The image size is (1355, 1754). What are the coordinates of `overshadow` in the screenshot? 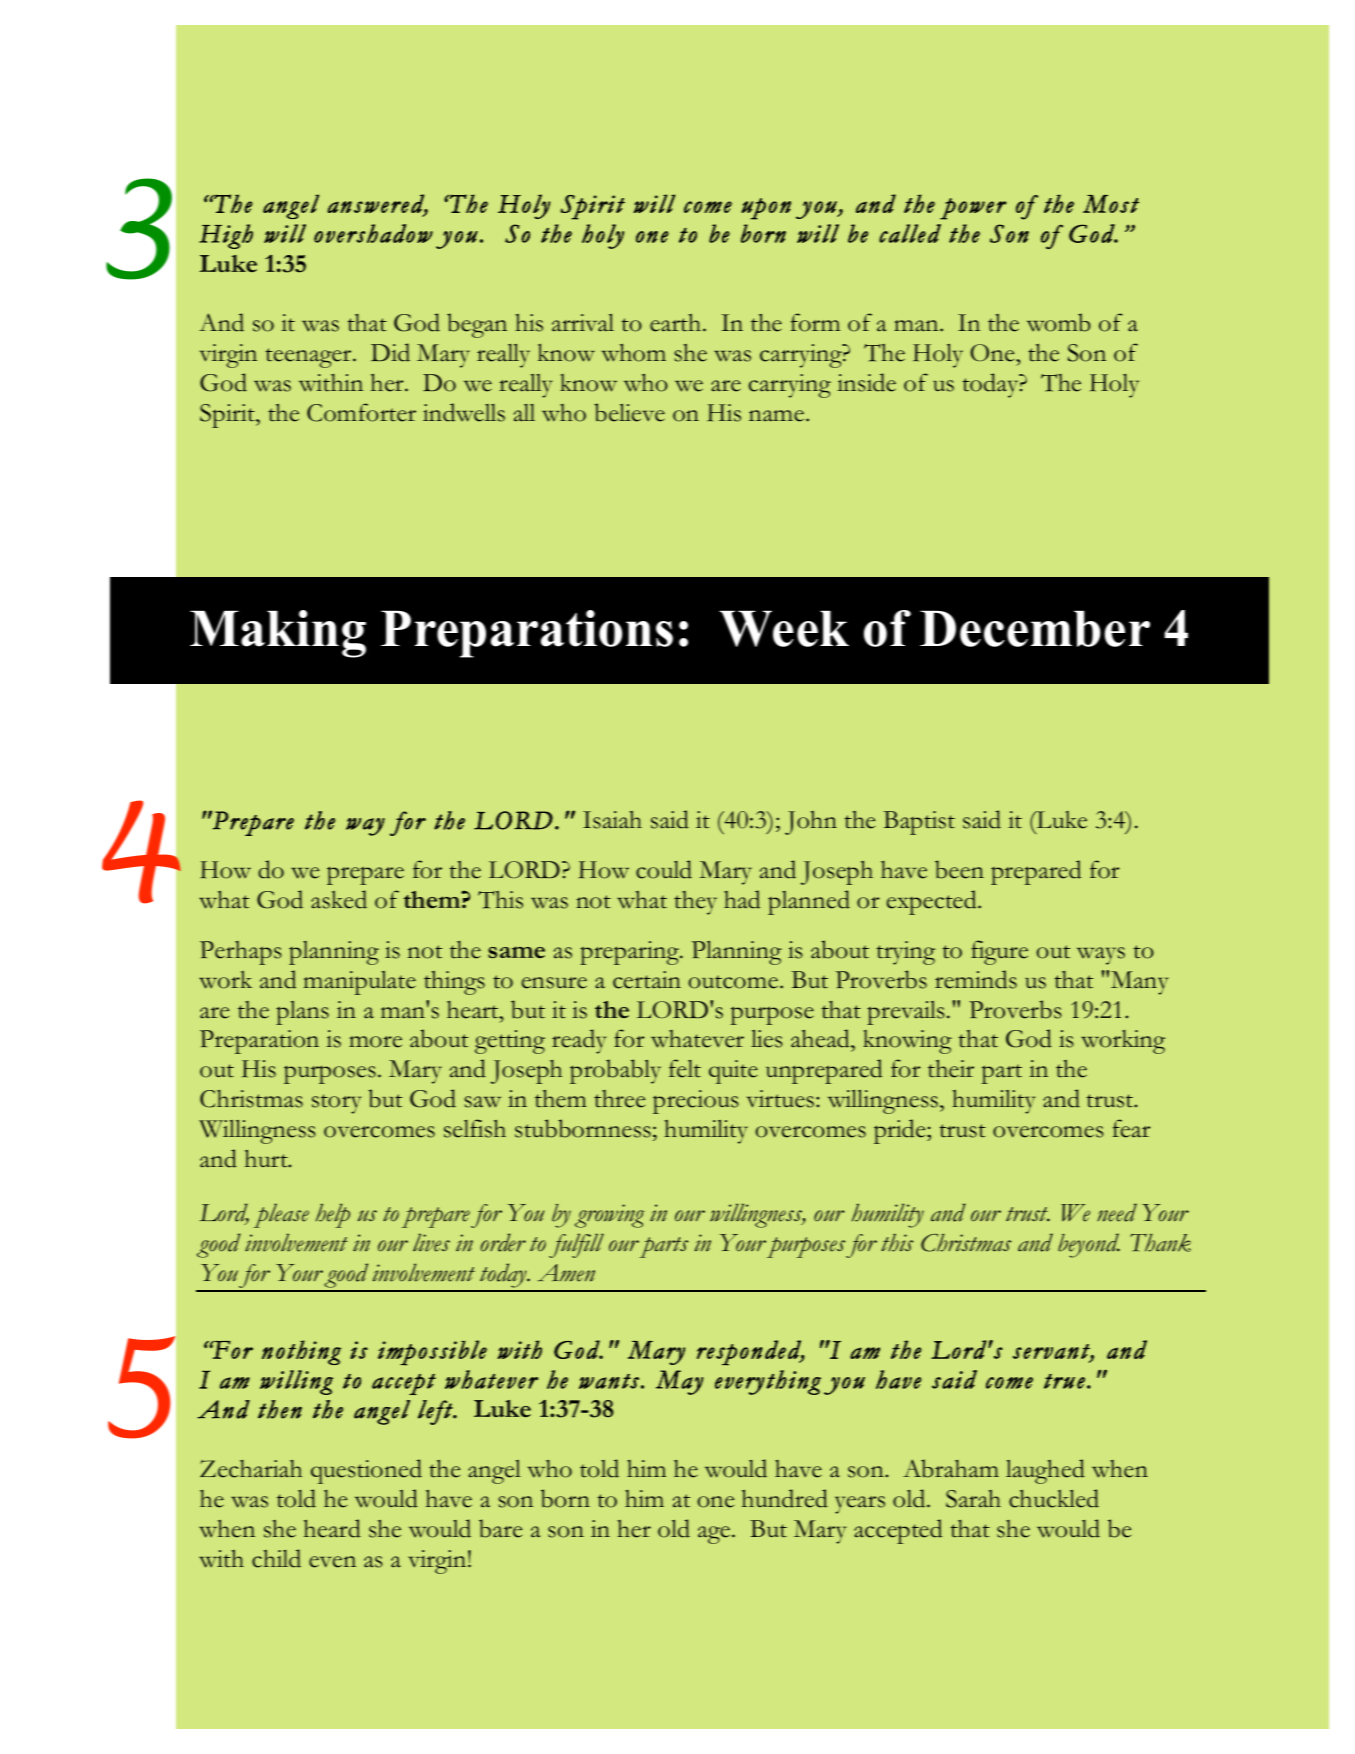 It's located at (373, 233).
